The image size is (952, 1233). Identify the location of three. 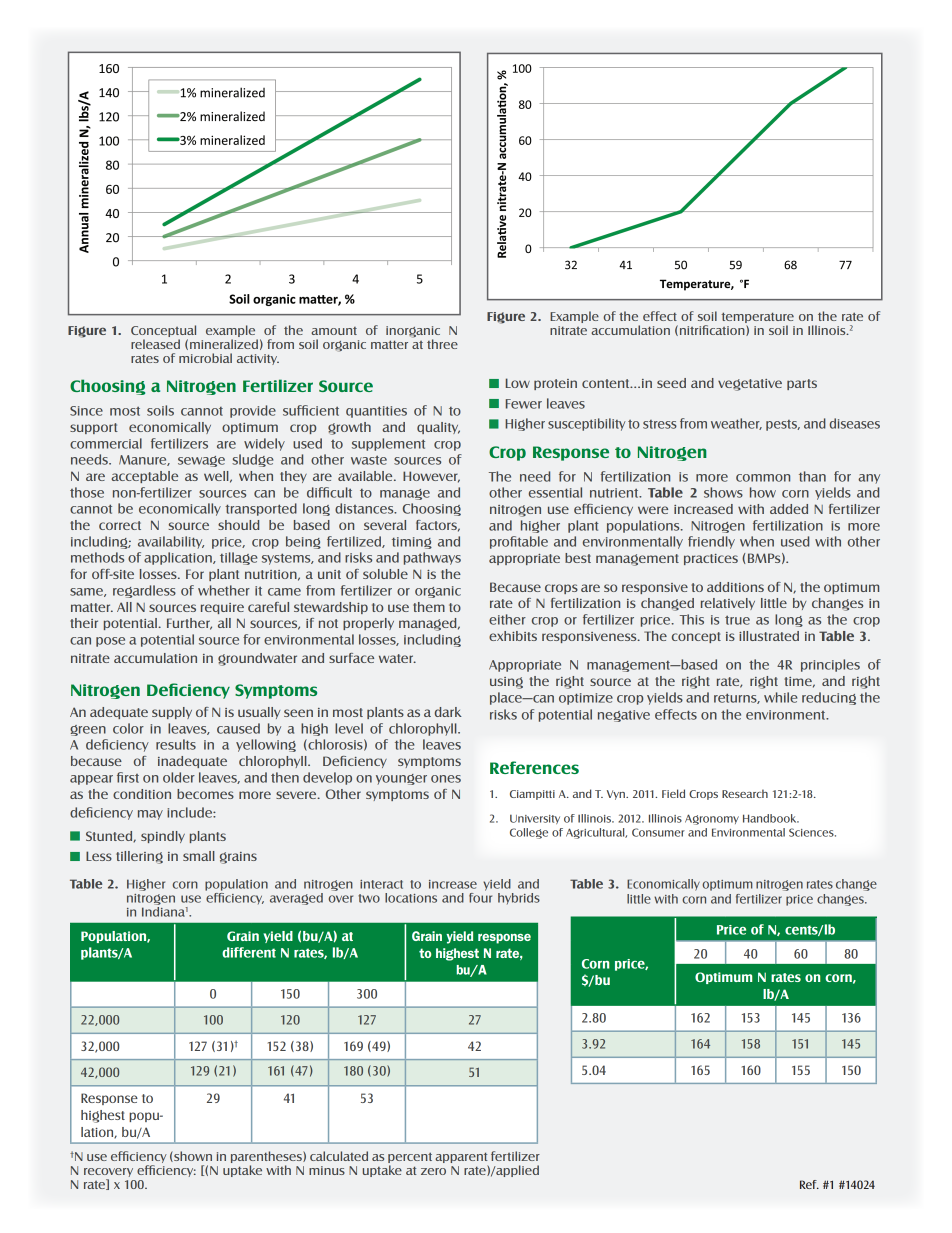
(442, 344).
